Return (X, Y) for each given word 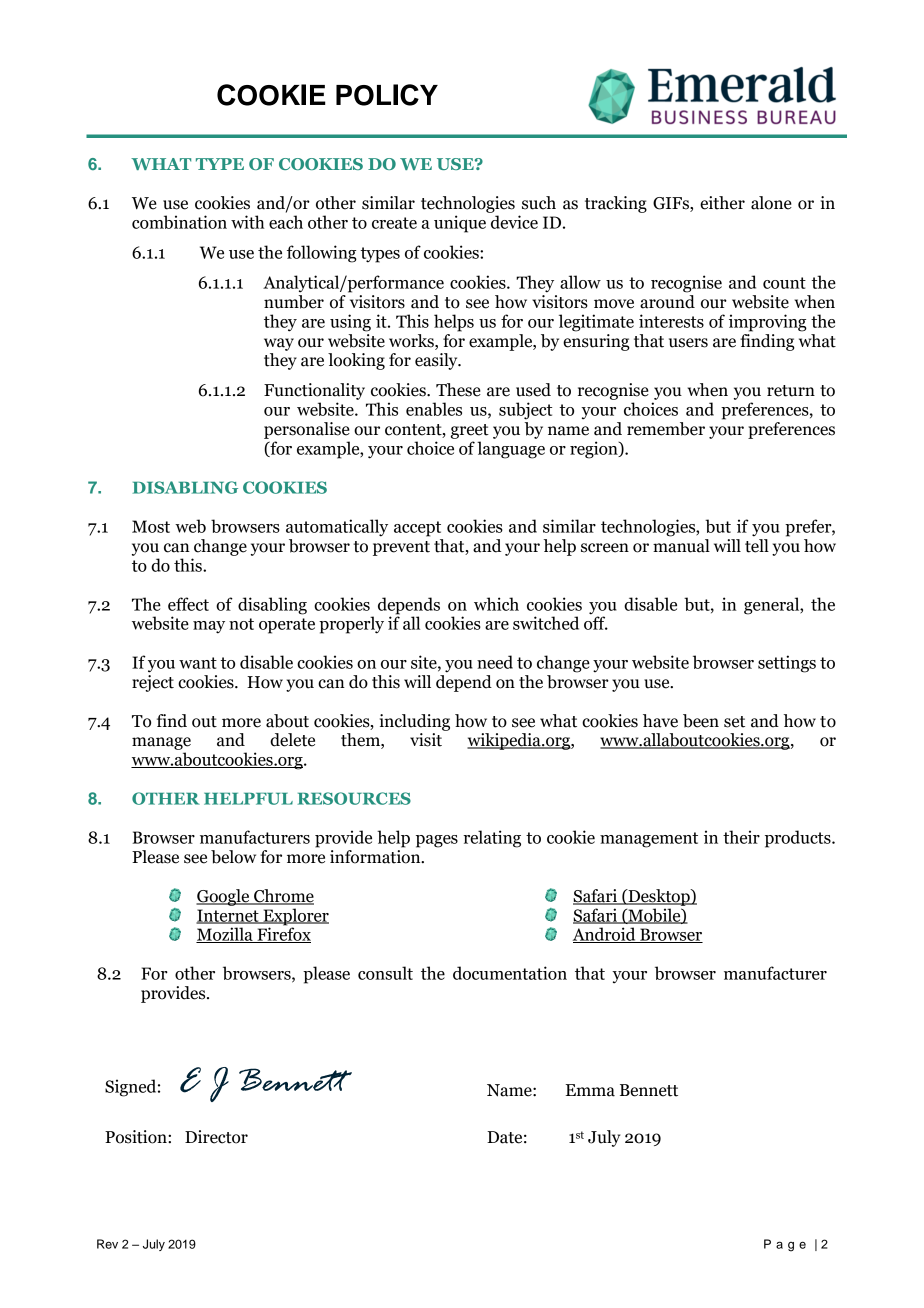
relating (492, 839)
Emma (590, 1090)
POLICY (387, 95)
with (247, 222)
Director (216, 1137)
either (722, 203)
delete (292, 740)
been (701, 721)
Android (605, 935)
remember (666, 429)
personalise (307, 430)
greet (470, 431)
